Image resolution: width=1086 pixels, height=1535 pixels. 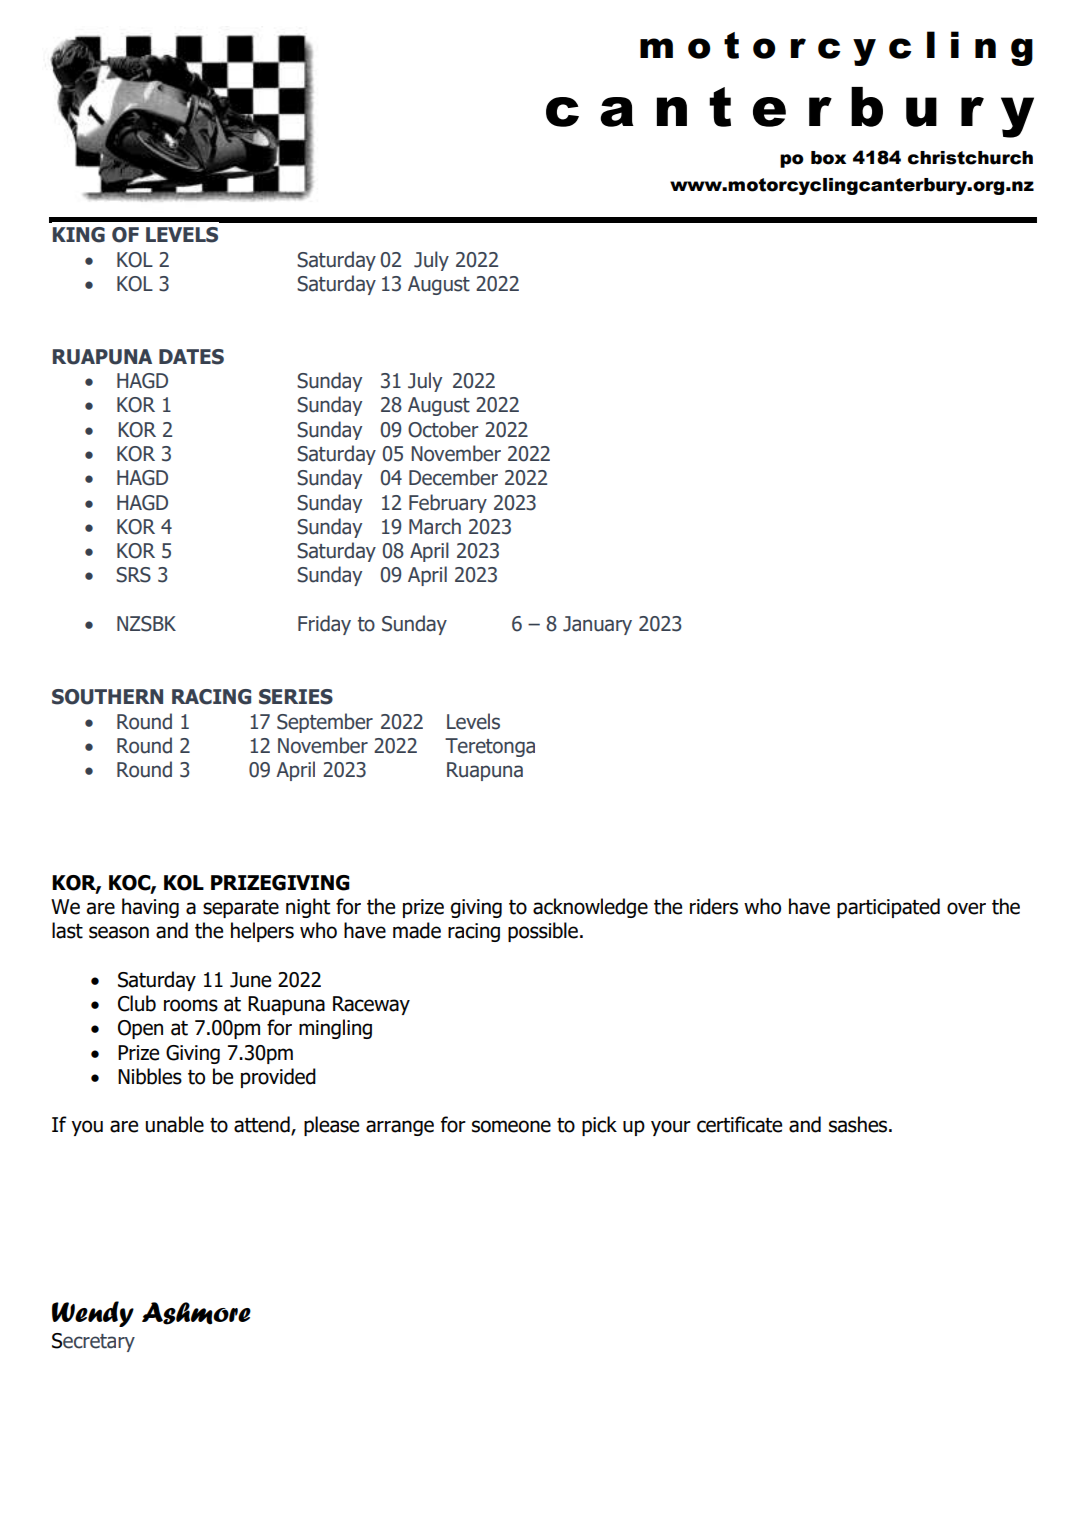 What do you see at coordinates (133, 575) in the page?
I see `SRS` at bounding box center [133, 575].
